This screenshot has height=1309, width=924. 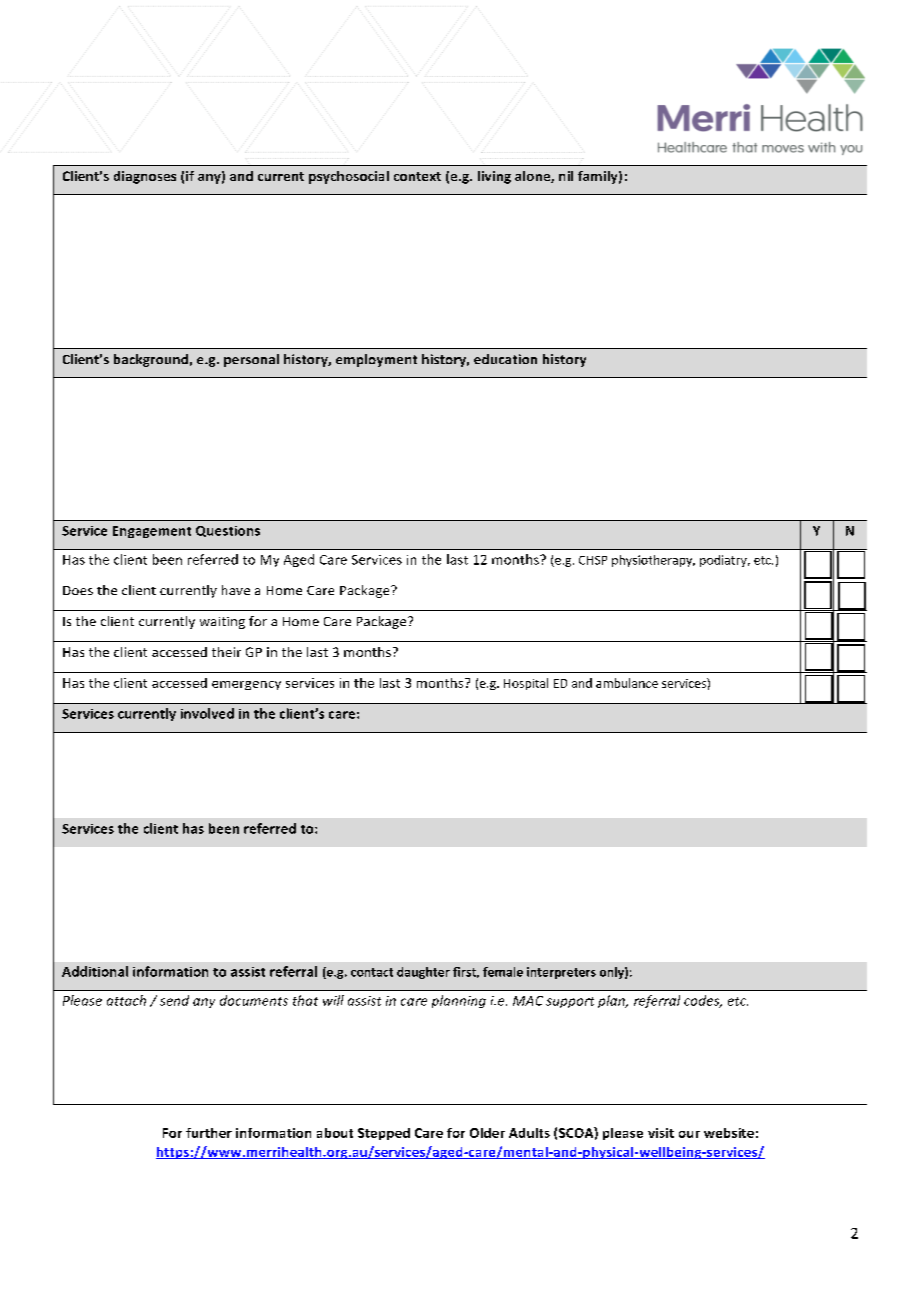 What do you see at coordinates (423, 973) in the screenshot?
I see `daughter` at bounding box center [423, 973].
